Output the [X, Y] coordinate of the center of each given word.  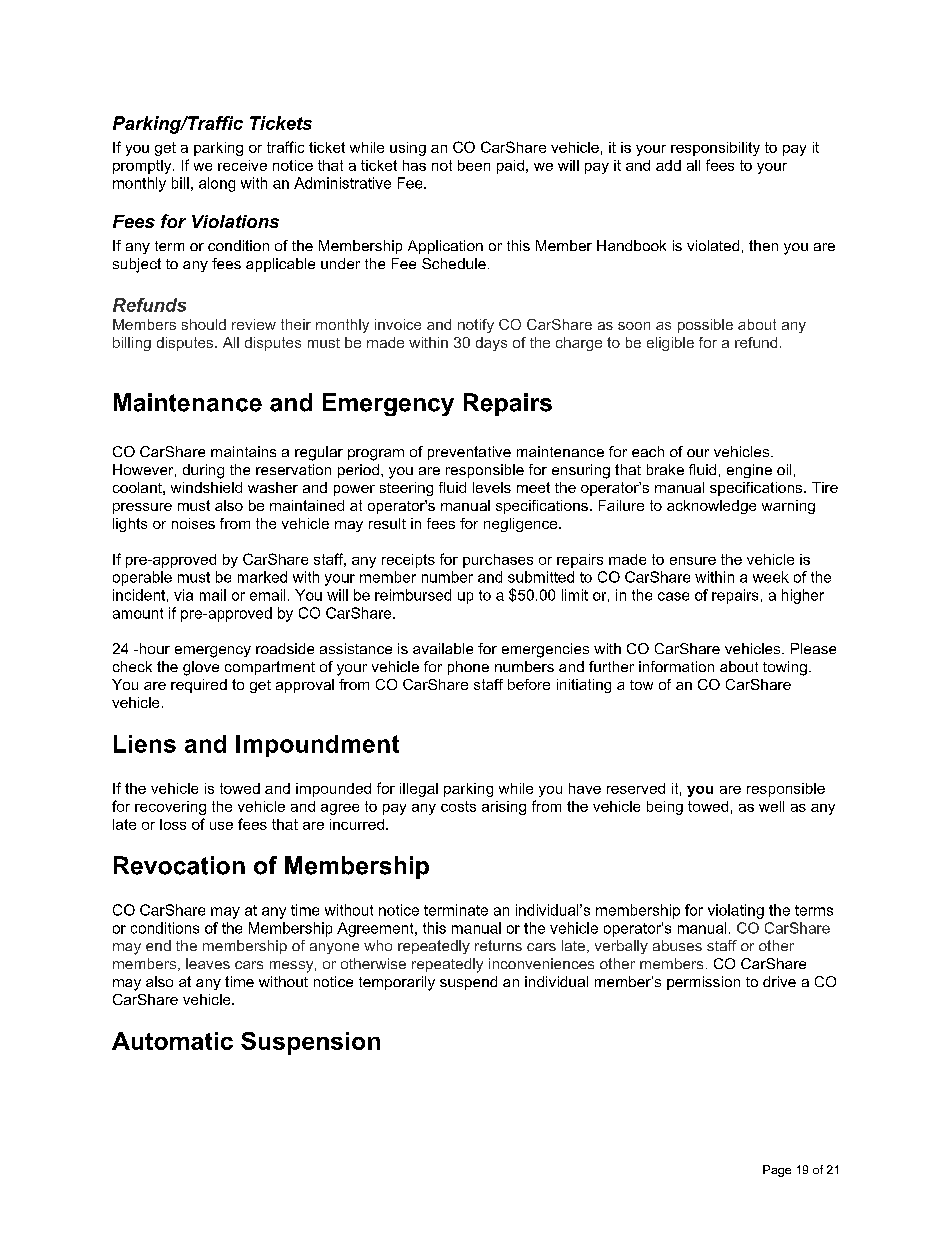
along [217, 184]
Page [777, 1171]
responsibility [715, 149]
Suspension [310, 1043]
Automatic [172, 1041]
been [474, 165]
